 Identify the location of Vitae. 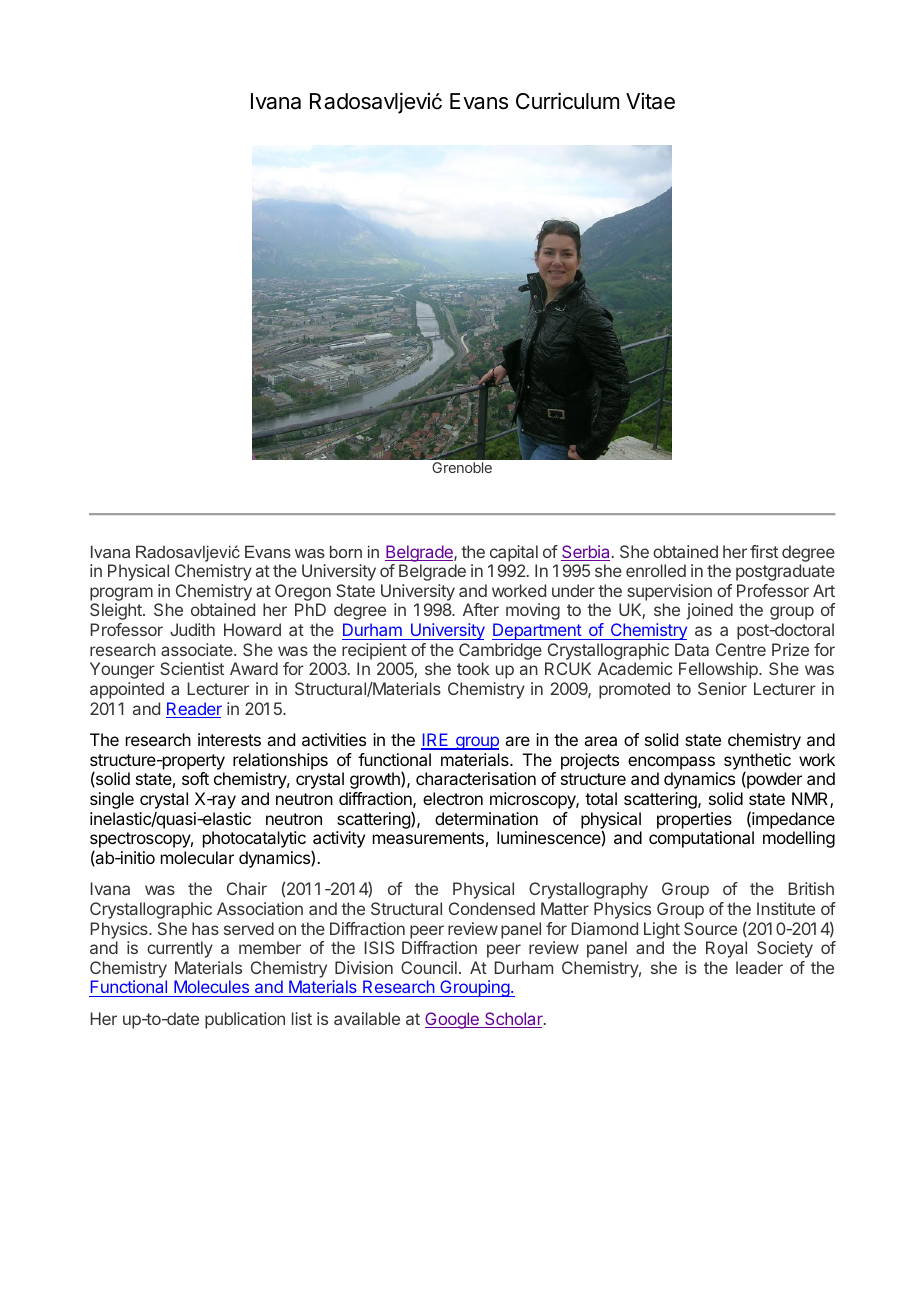
(650, 101).
